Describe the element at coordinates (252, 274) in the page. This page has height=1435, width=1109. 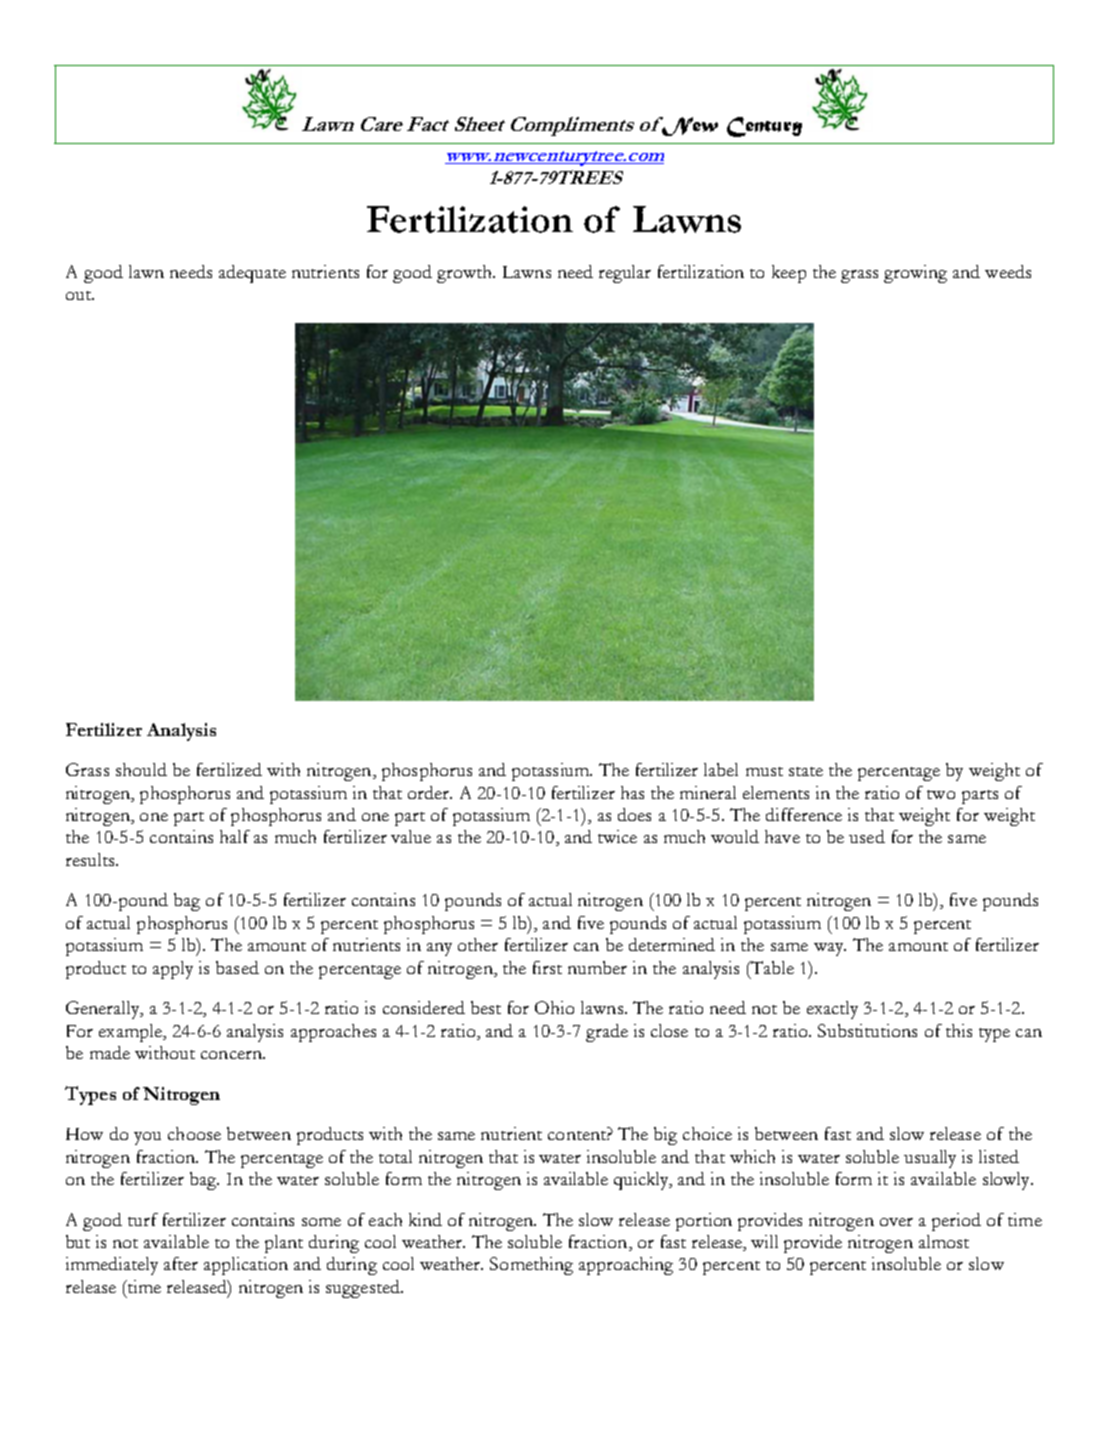
I see `adequate` at that location.
